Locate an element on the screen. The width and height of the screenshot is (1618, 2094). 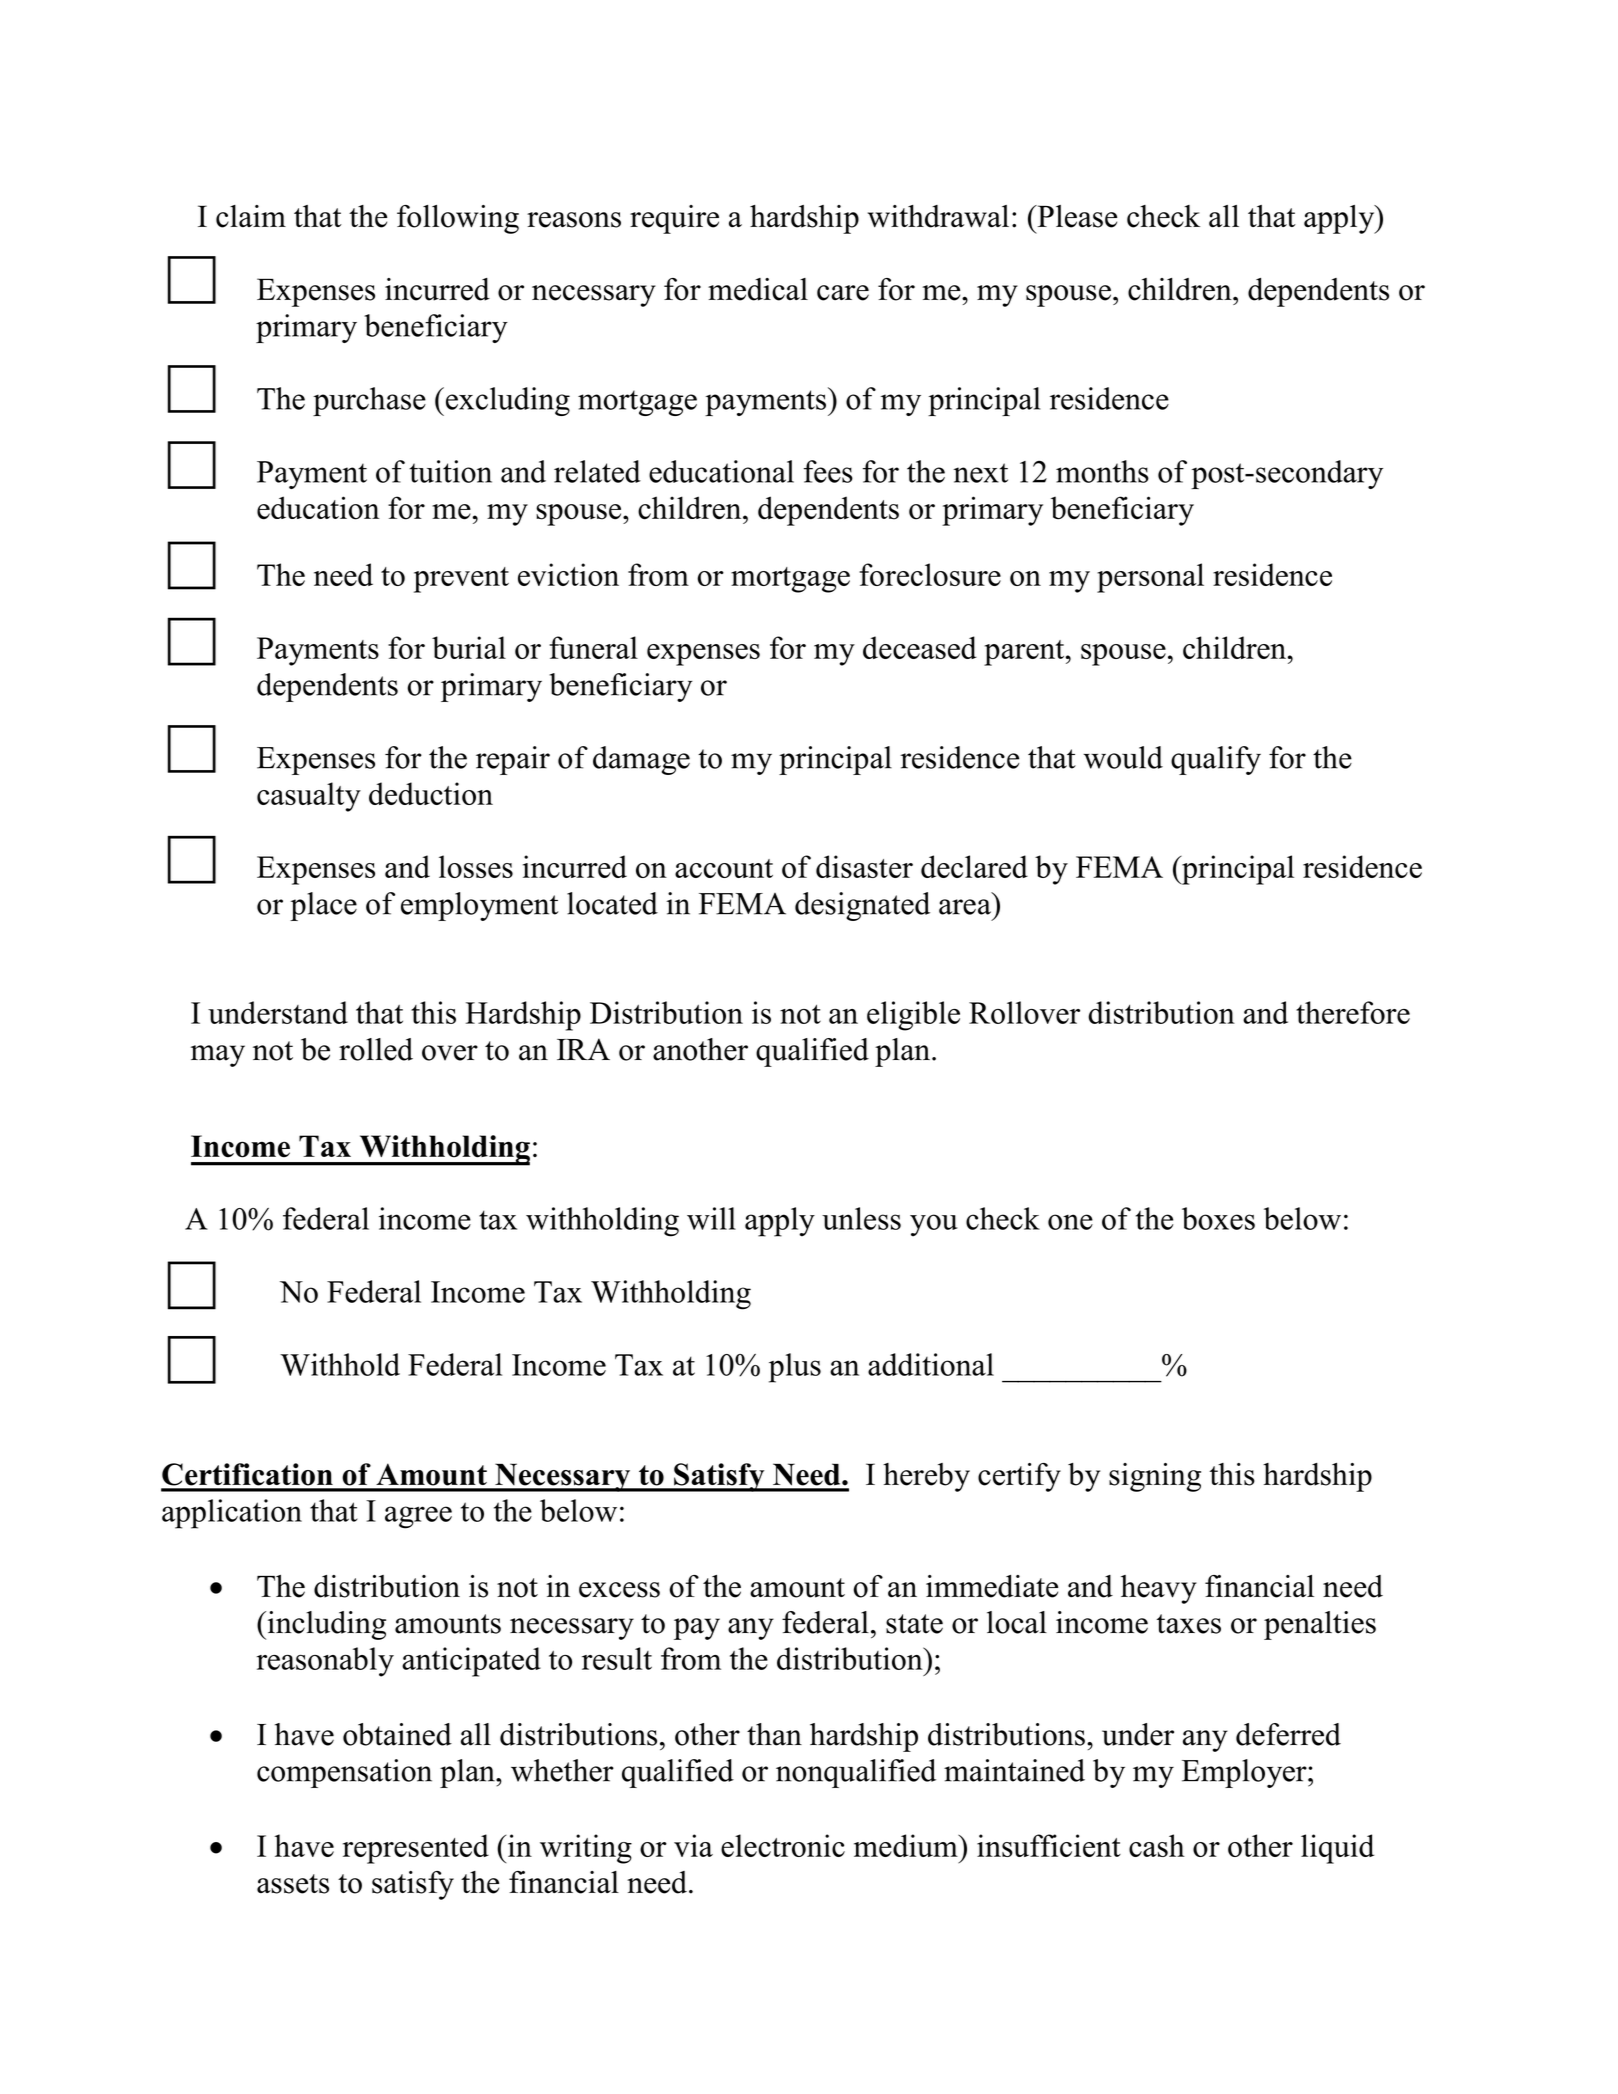
Please is located at coordinates (1076, 216).
